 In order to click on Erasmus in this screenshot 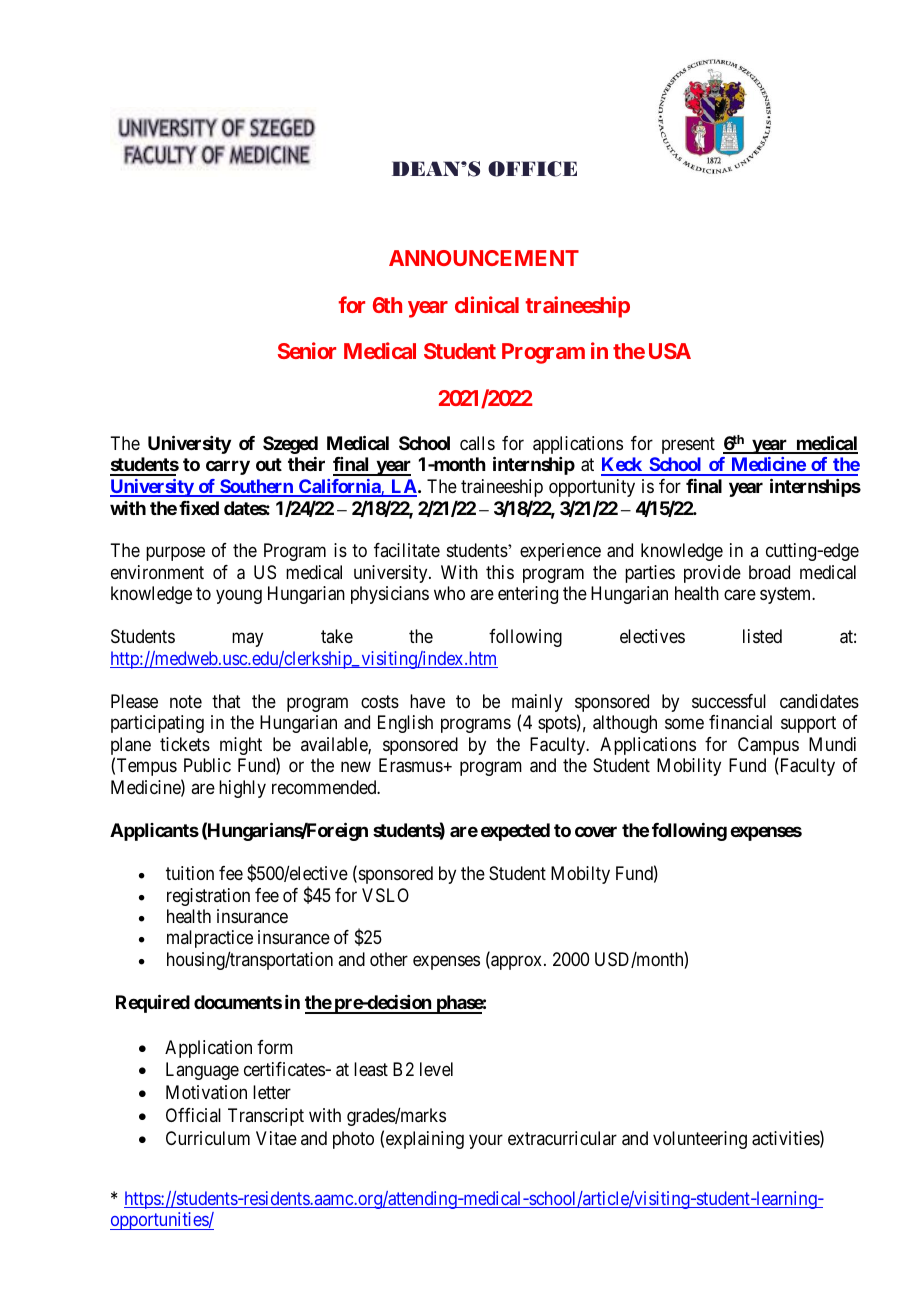, I will do `click(411, 765)`.
